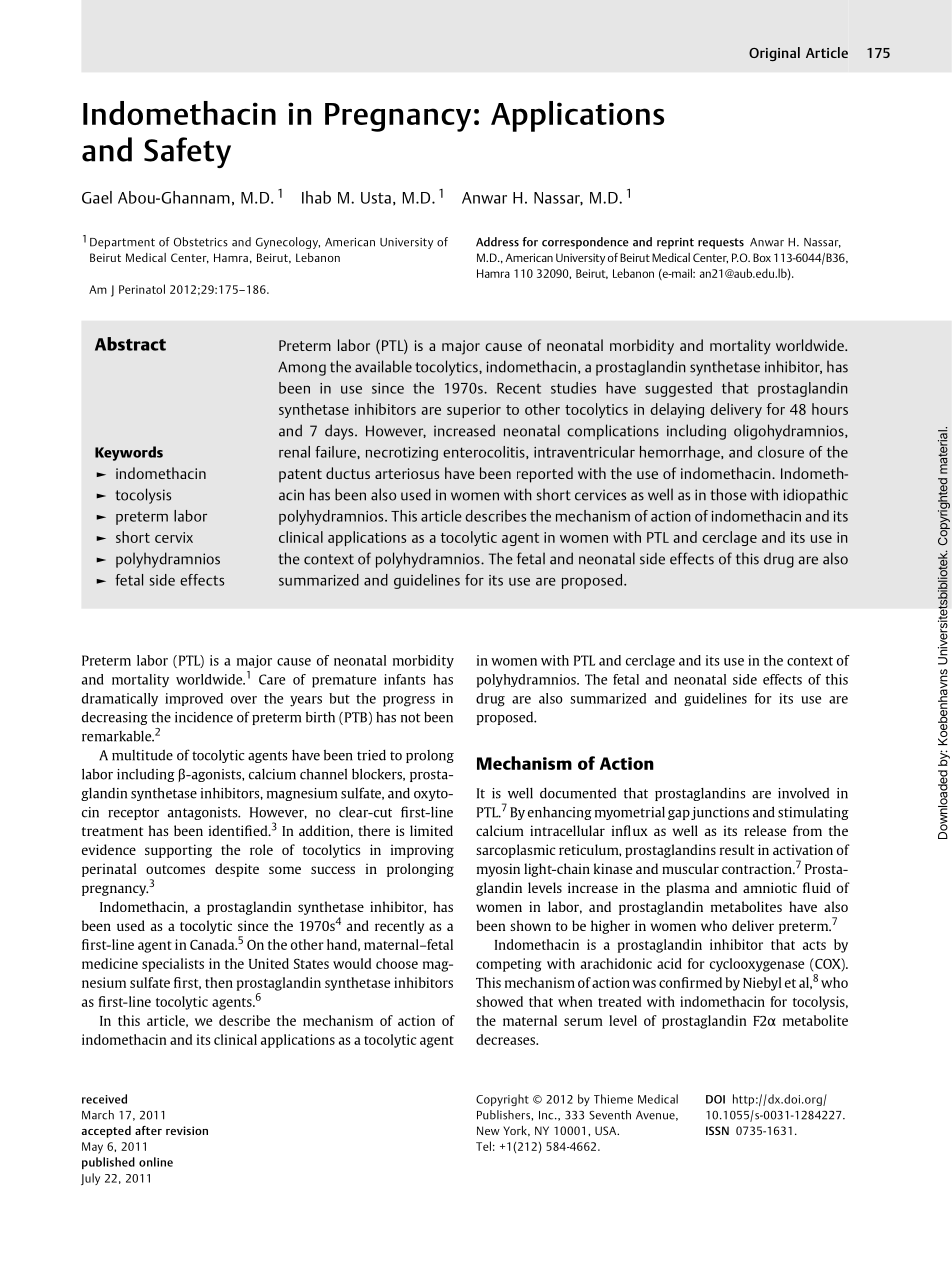 This document has height=1265, width=952. What do you see at coordinates (187, 1130) in the document?
I see `revision` at bounding box center [187, 1130].
